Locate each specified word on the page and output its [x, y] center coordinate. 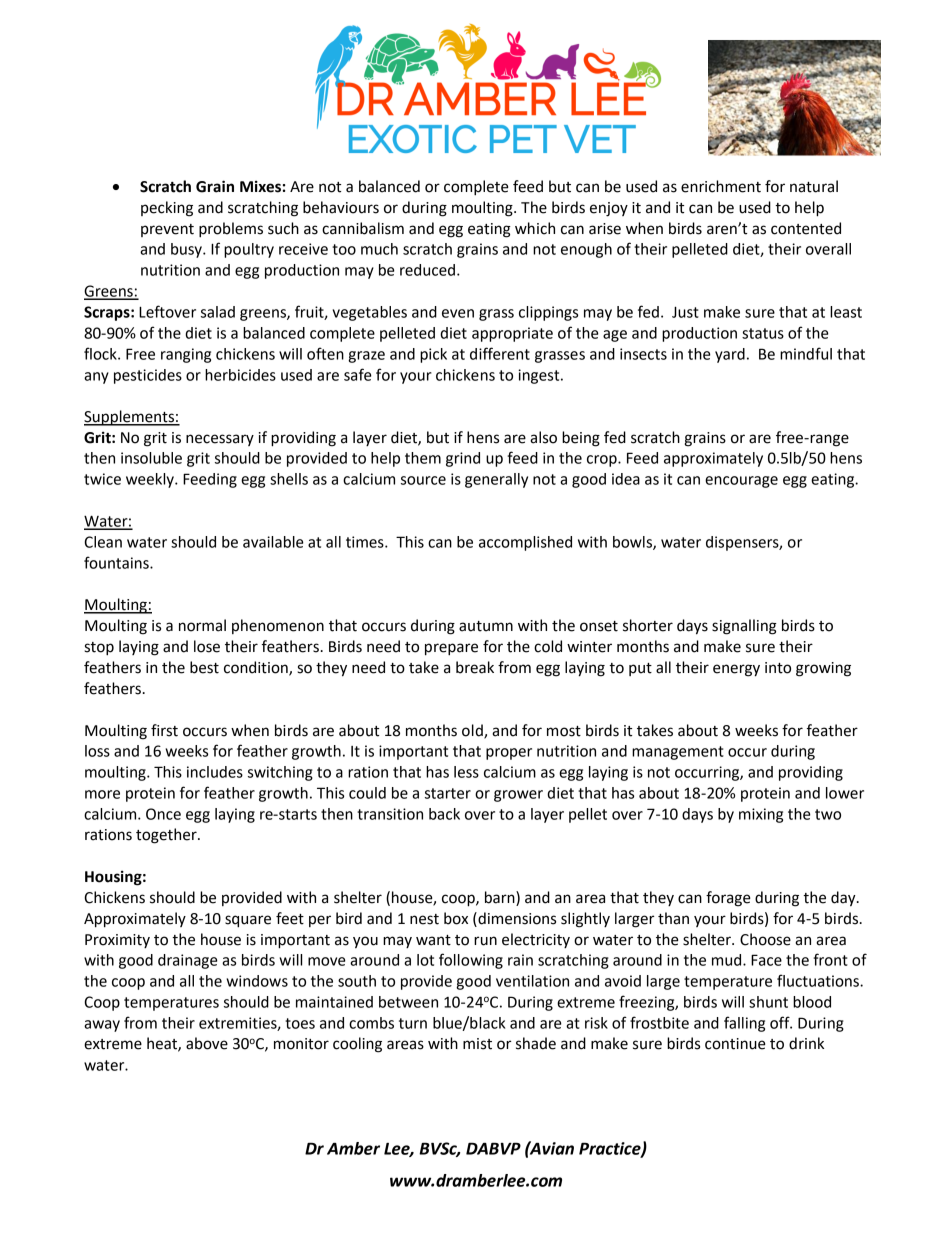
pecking [167, 209]
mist [477, 1044]
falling [744, 1024]
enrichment [721, 186]
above [207, 1043]
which [535, 228]
